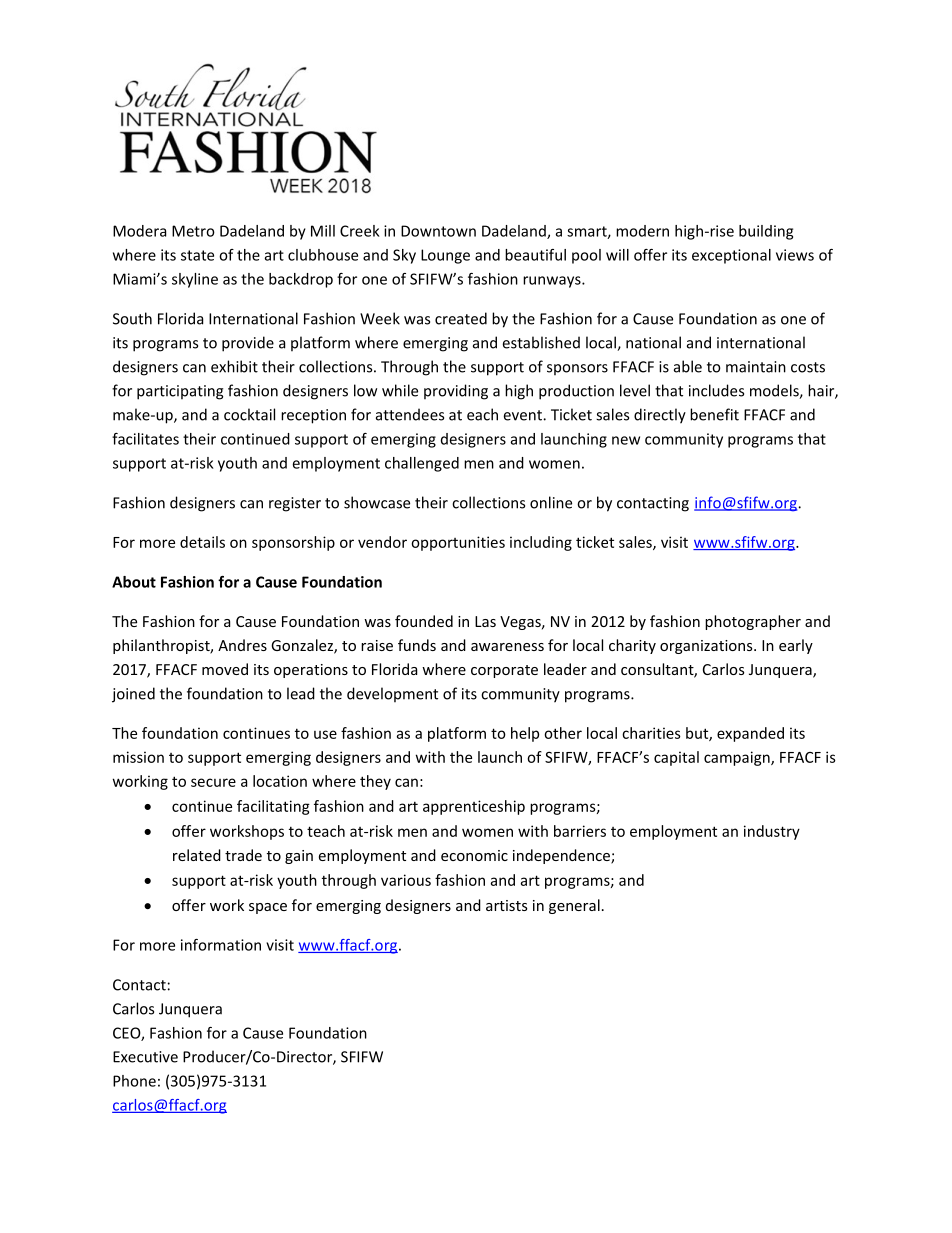  I want to click on general, so click(574, 906).
